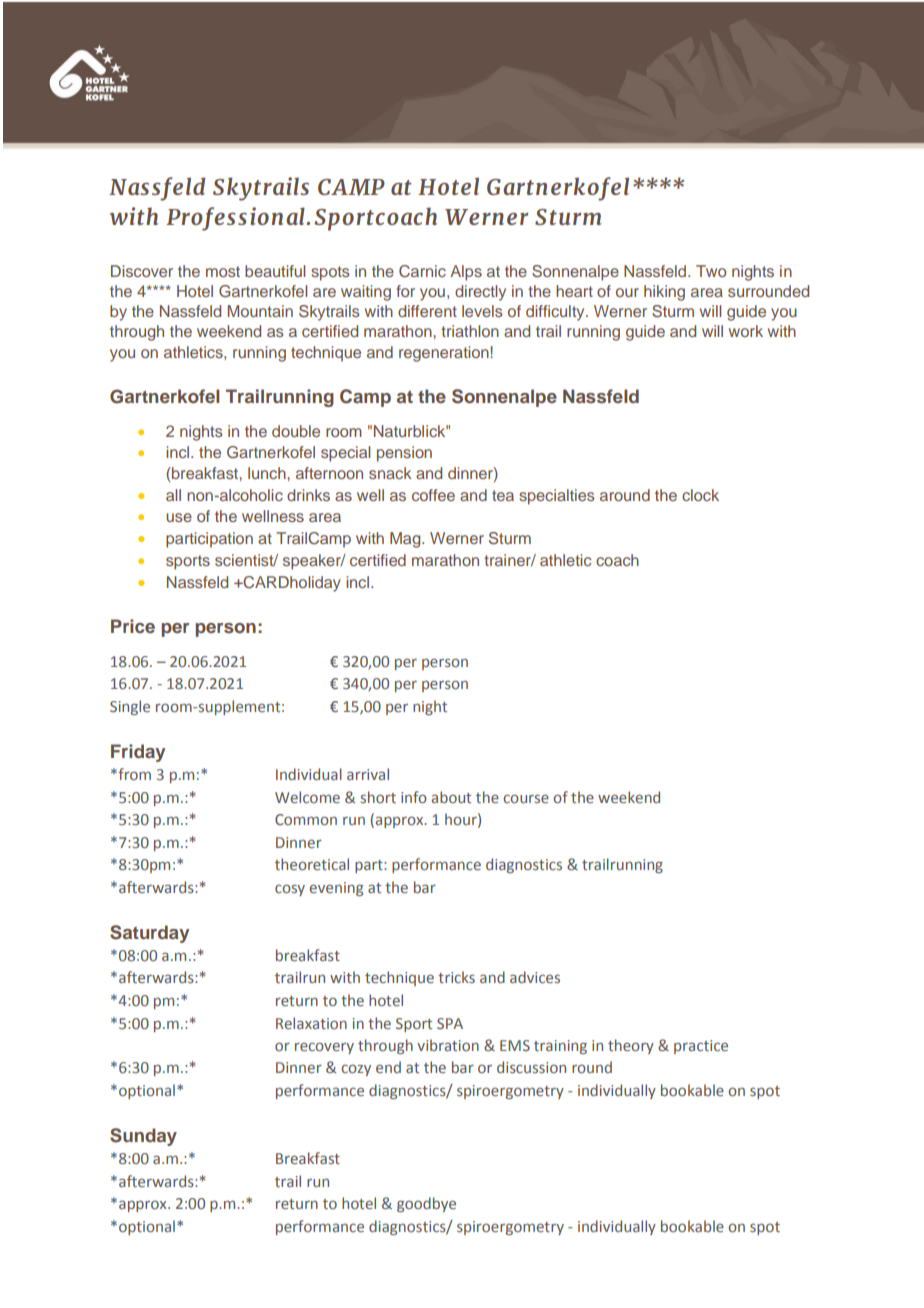 The width and height of the page is (924, 1308). I want to click on clock, so click(700, 495).
